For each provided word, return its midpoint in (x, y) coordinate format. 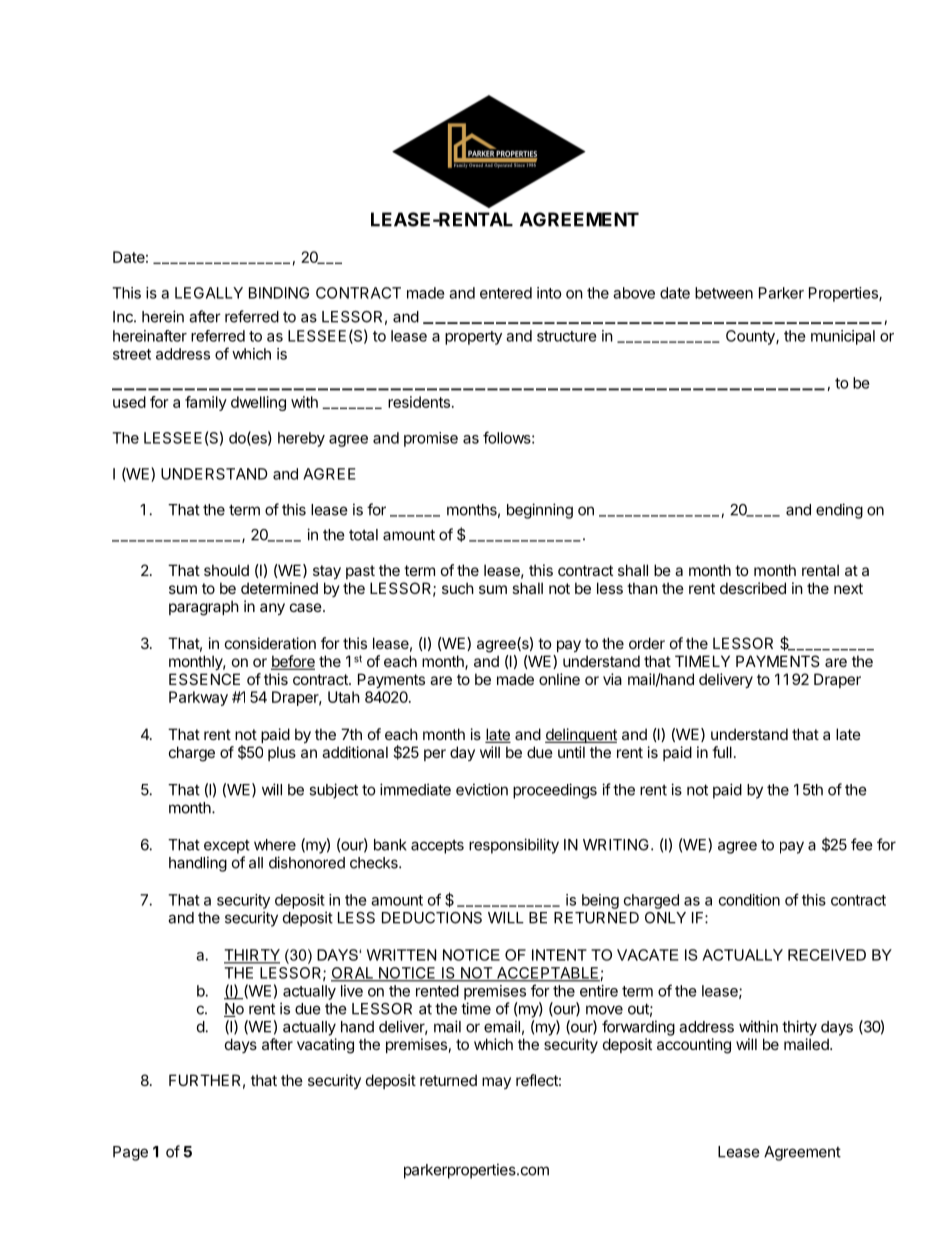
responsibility (514, 846)
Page (130, 1153)
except (227, 847)
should (226, 570)
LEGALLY (209, 293)
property (473, 338)
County (751, 337)
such (458, 588)
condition (749, 900)
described (753, 588)
